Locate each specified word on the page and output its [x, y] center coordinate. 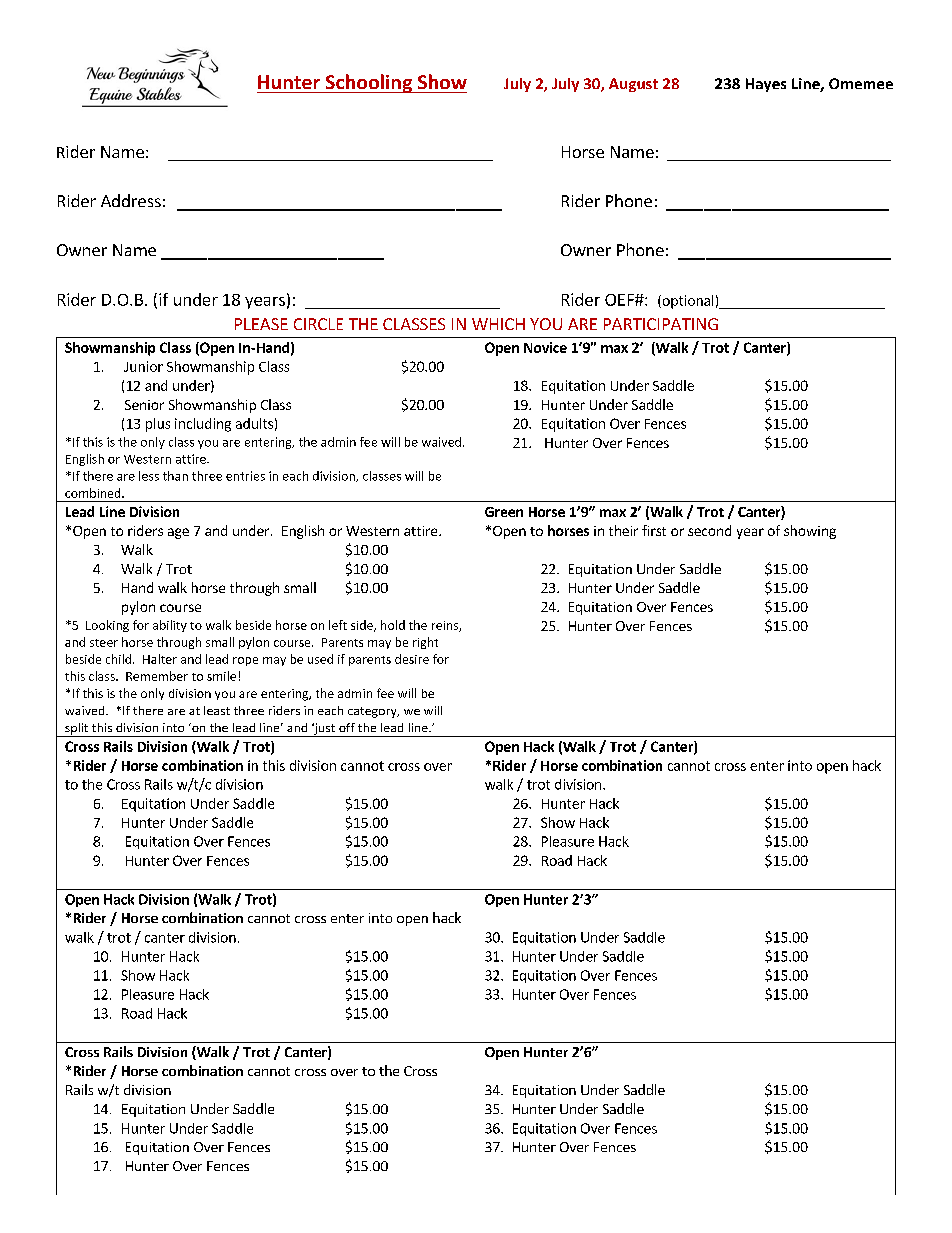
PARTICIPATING [661, 324]
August [633, 85]
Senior [144, 405]
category [373, 712]
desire [412, 659]
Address [131, 200]
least [217, 710]
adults [254, 423]
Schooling [369, 83]
